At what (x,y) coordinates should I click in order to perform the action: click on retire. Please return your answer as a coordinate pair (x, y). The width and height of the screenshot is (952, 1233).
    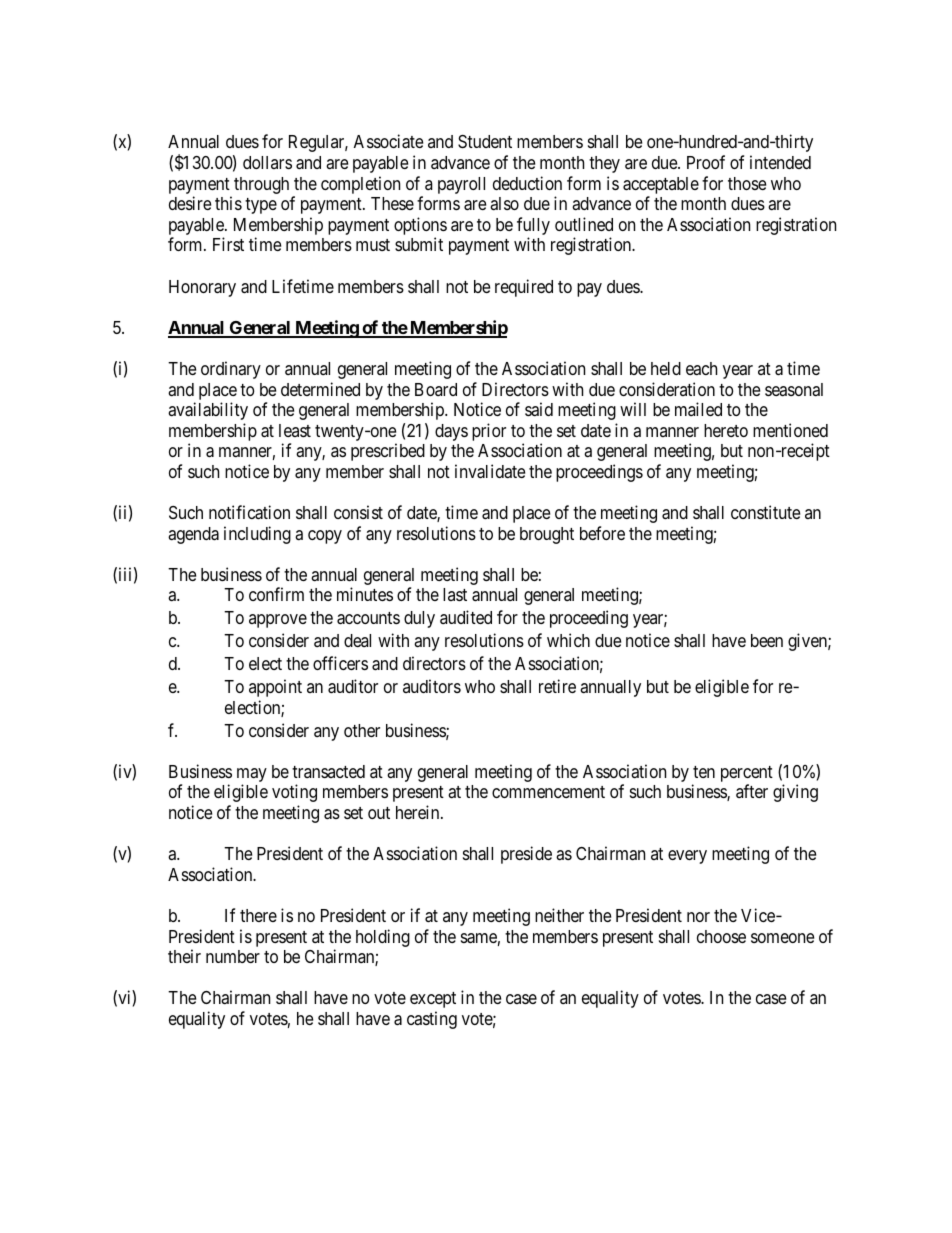
    Looking at the image, I should click on (557, 686).
